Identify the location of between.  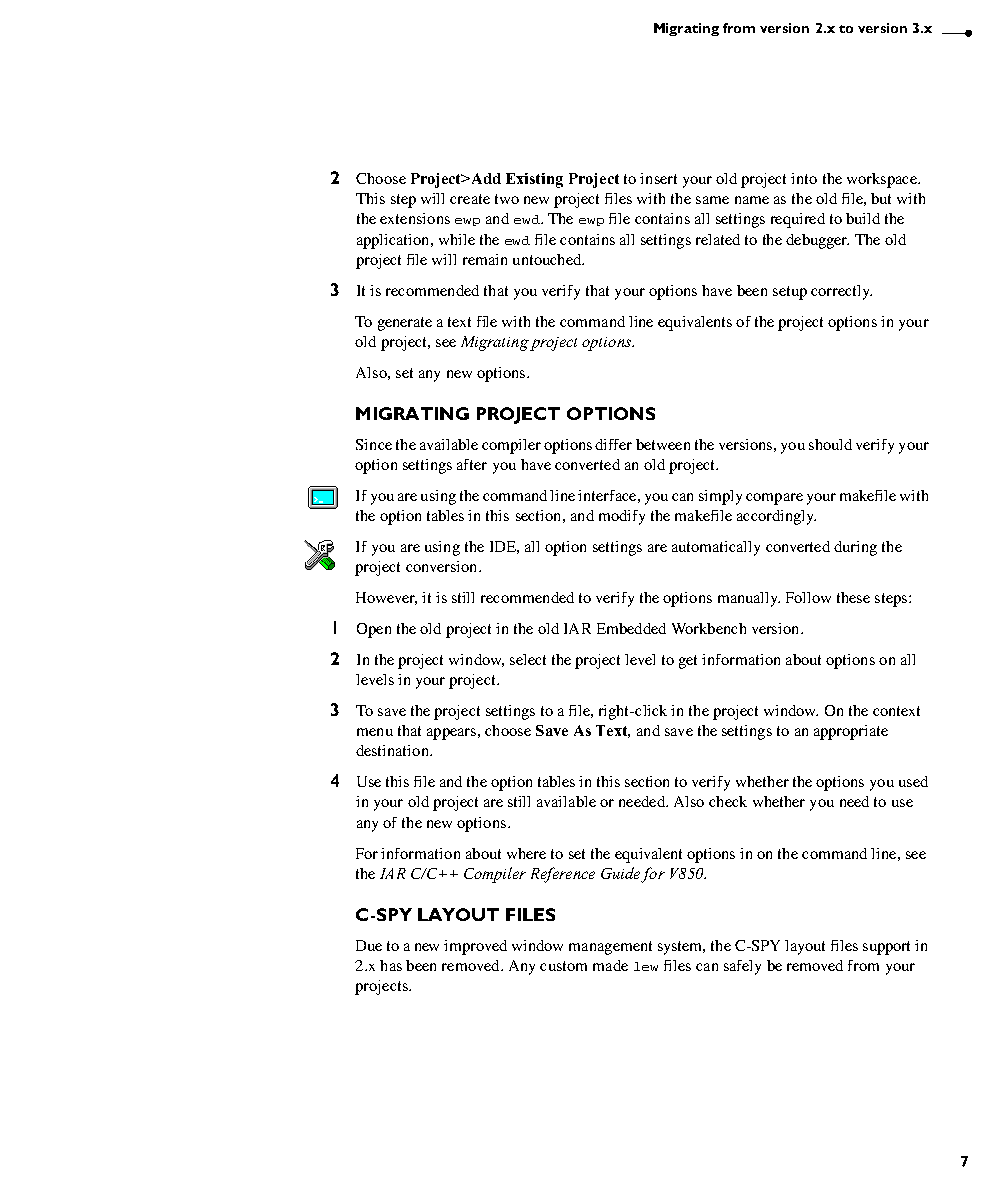
(663, 444).
